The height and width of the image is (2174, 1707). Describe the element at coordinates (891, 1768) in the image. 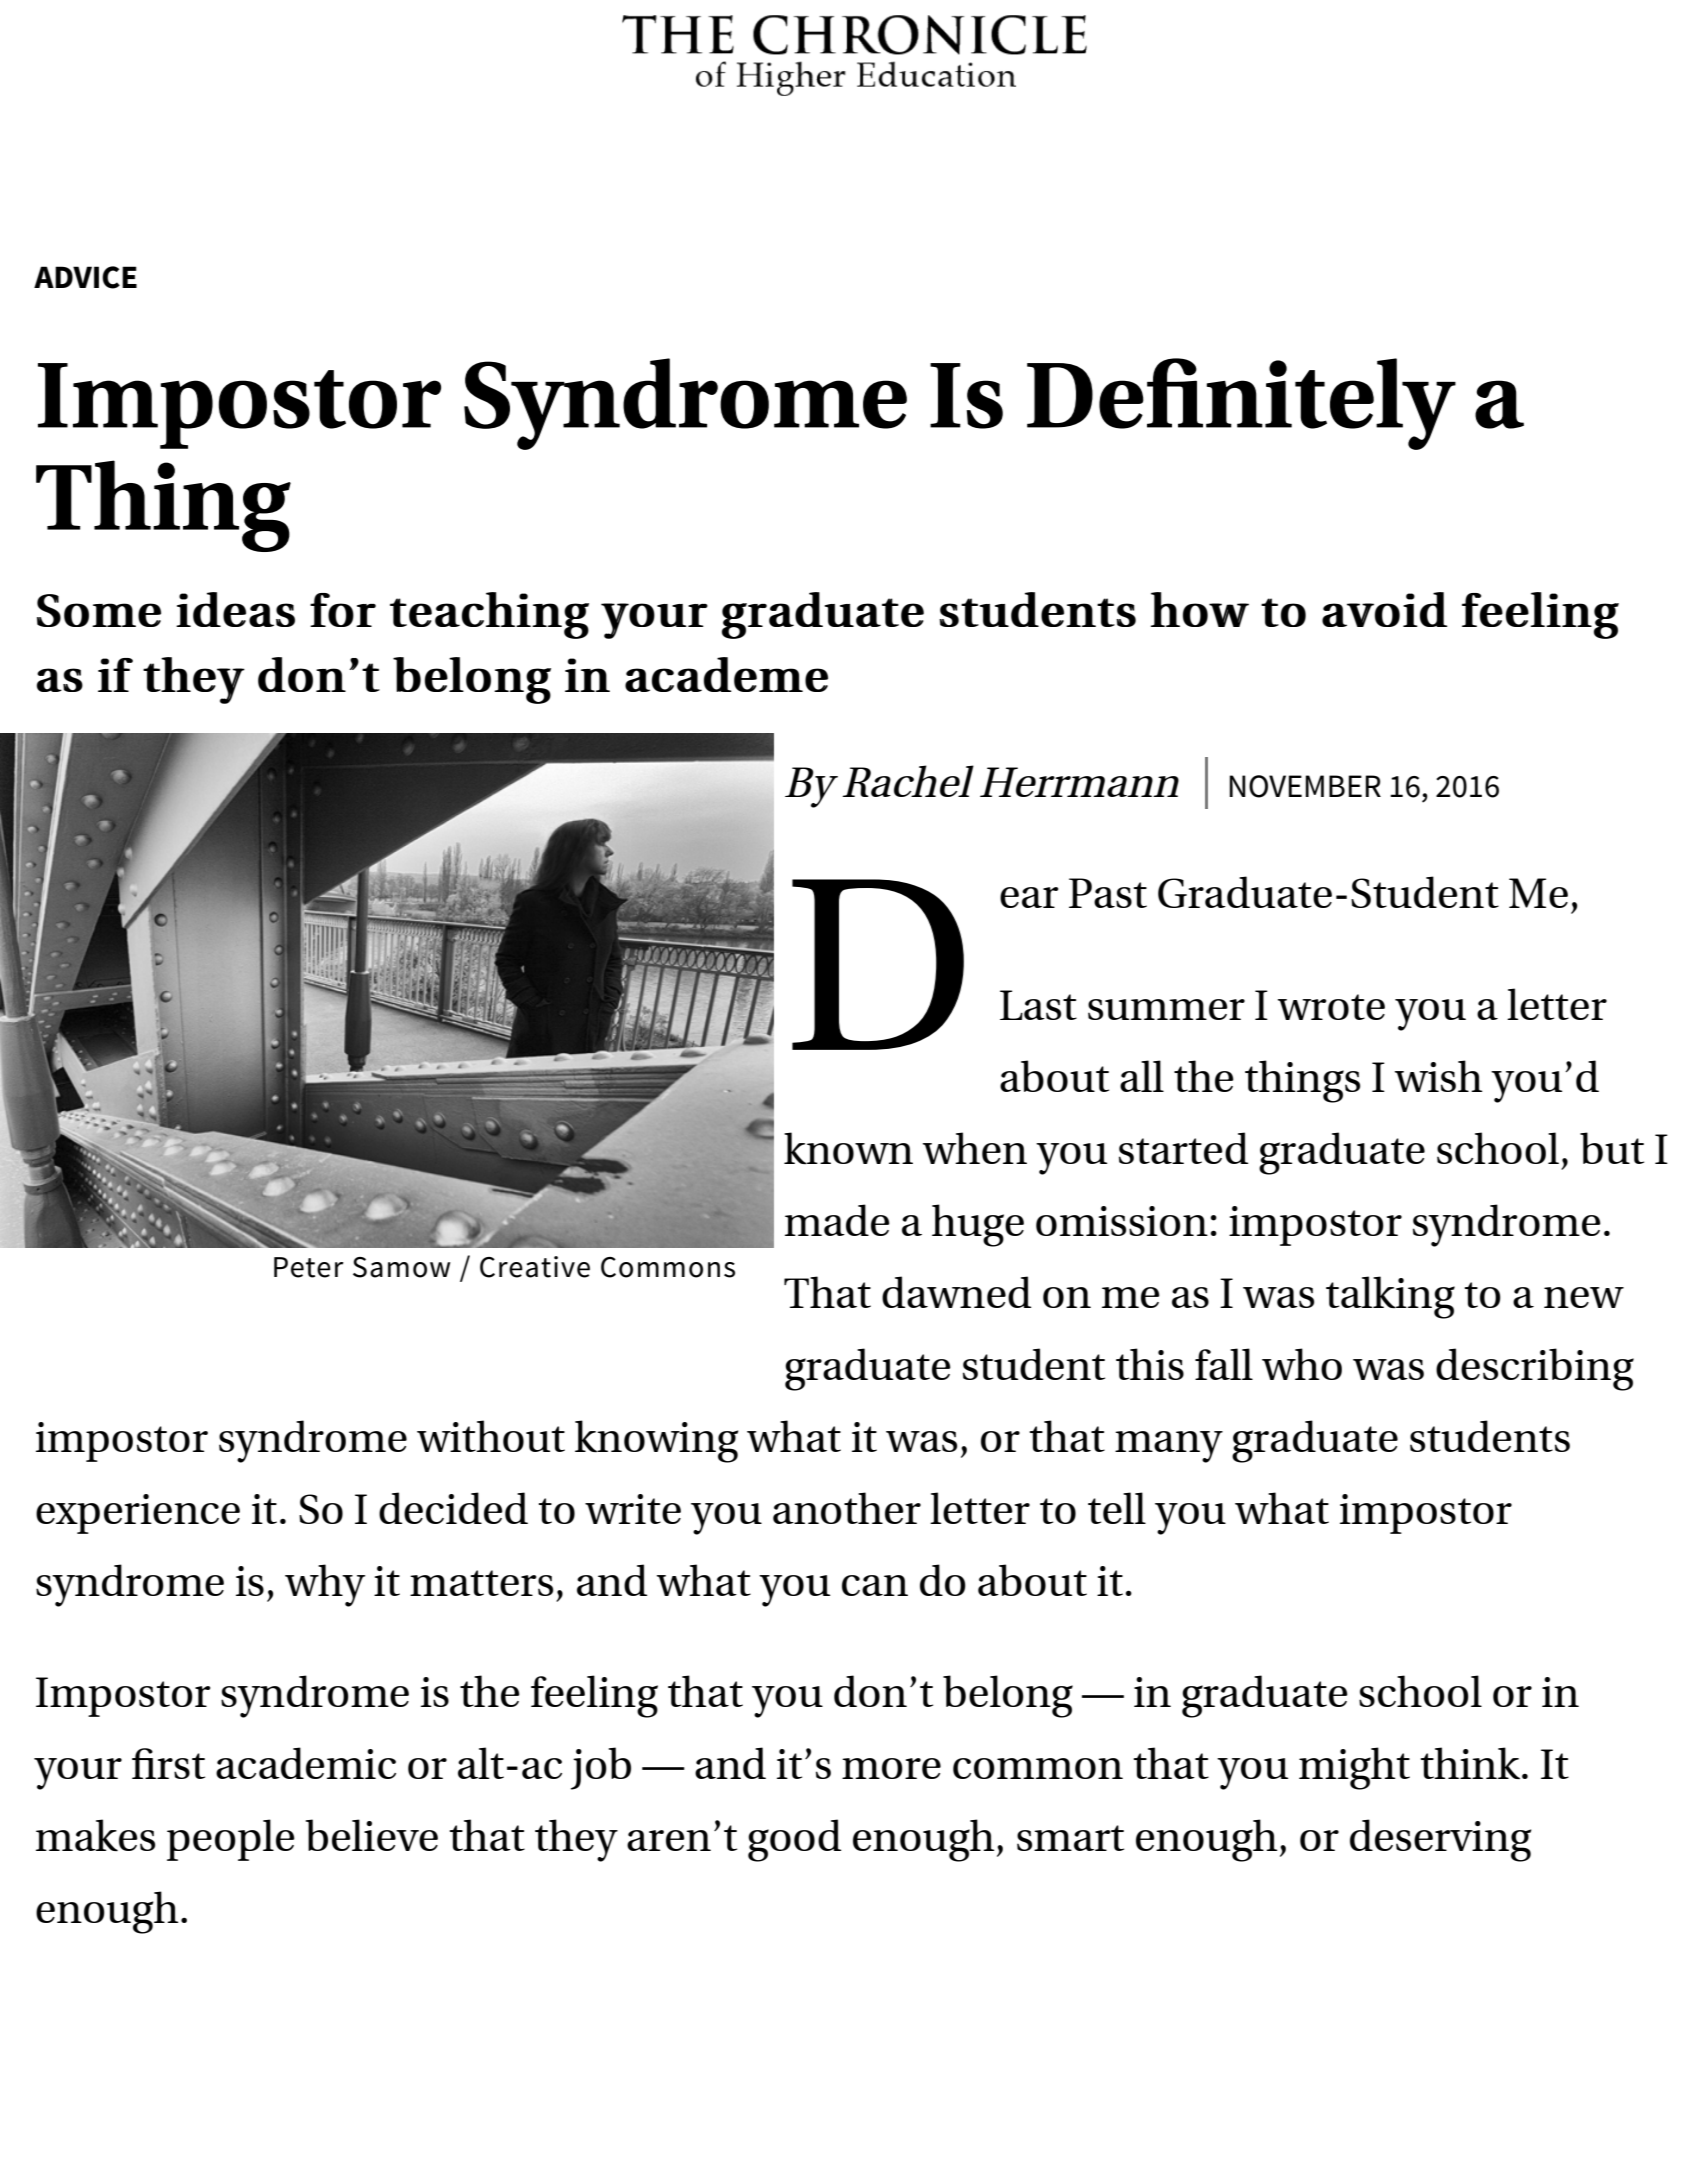

I see `more` at that location.
